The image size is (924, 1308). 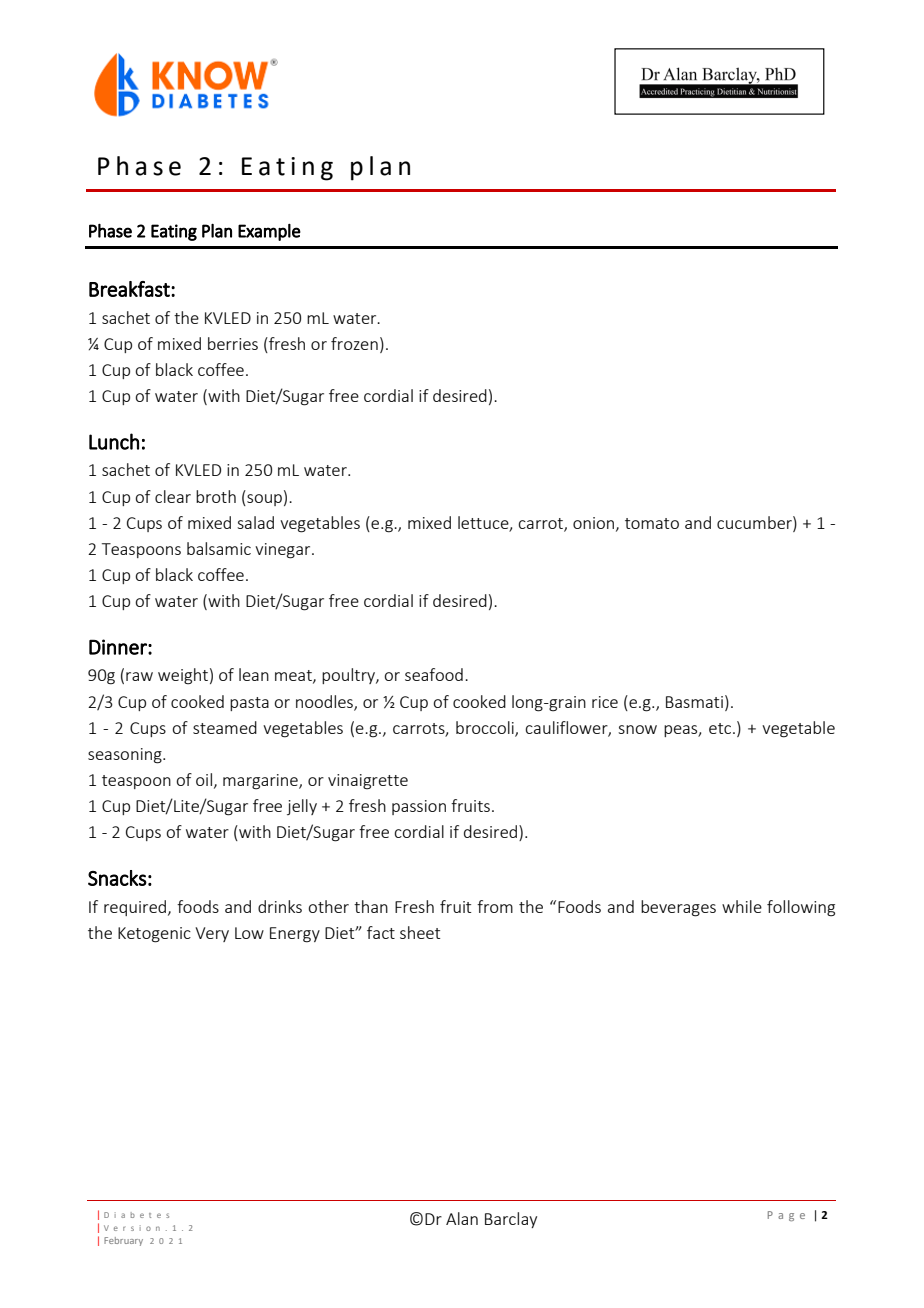 What do you see at coordinates (354, 343) in the screenshot?
I see `frozen` at bounding box center [354, 343].
